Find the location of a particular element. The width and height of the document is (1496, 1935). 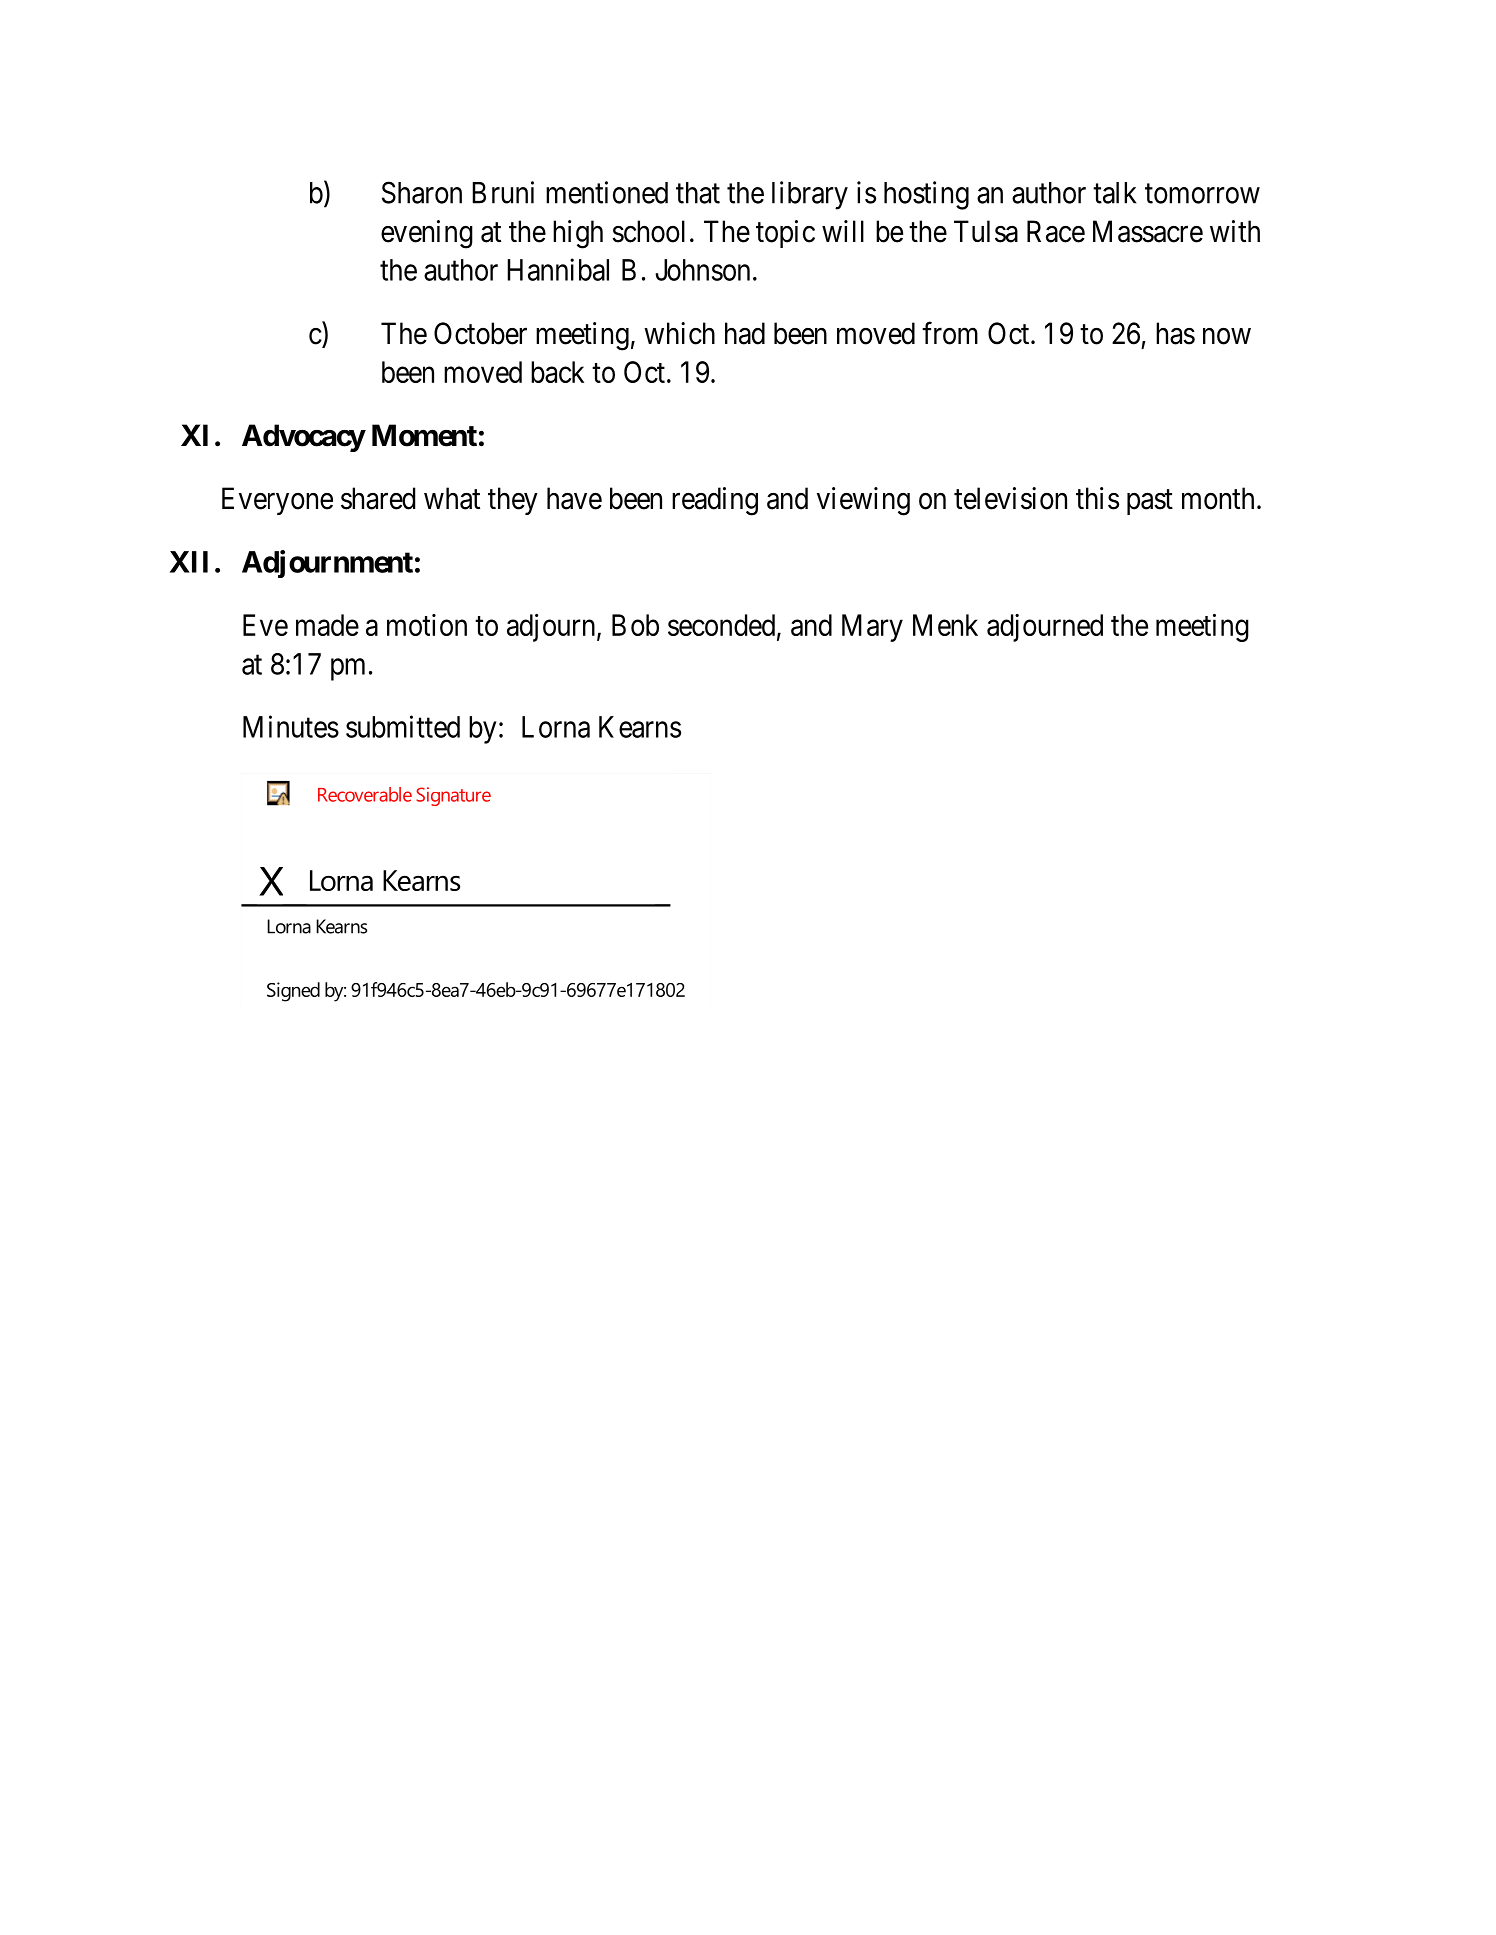

evening is located at coordinates (427, 234).
